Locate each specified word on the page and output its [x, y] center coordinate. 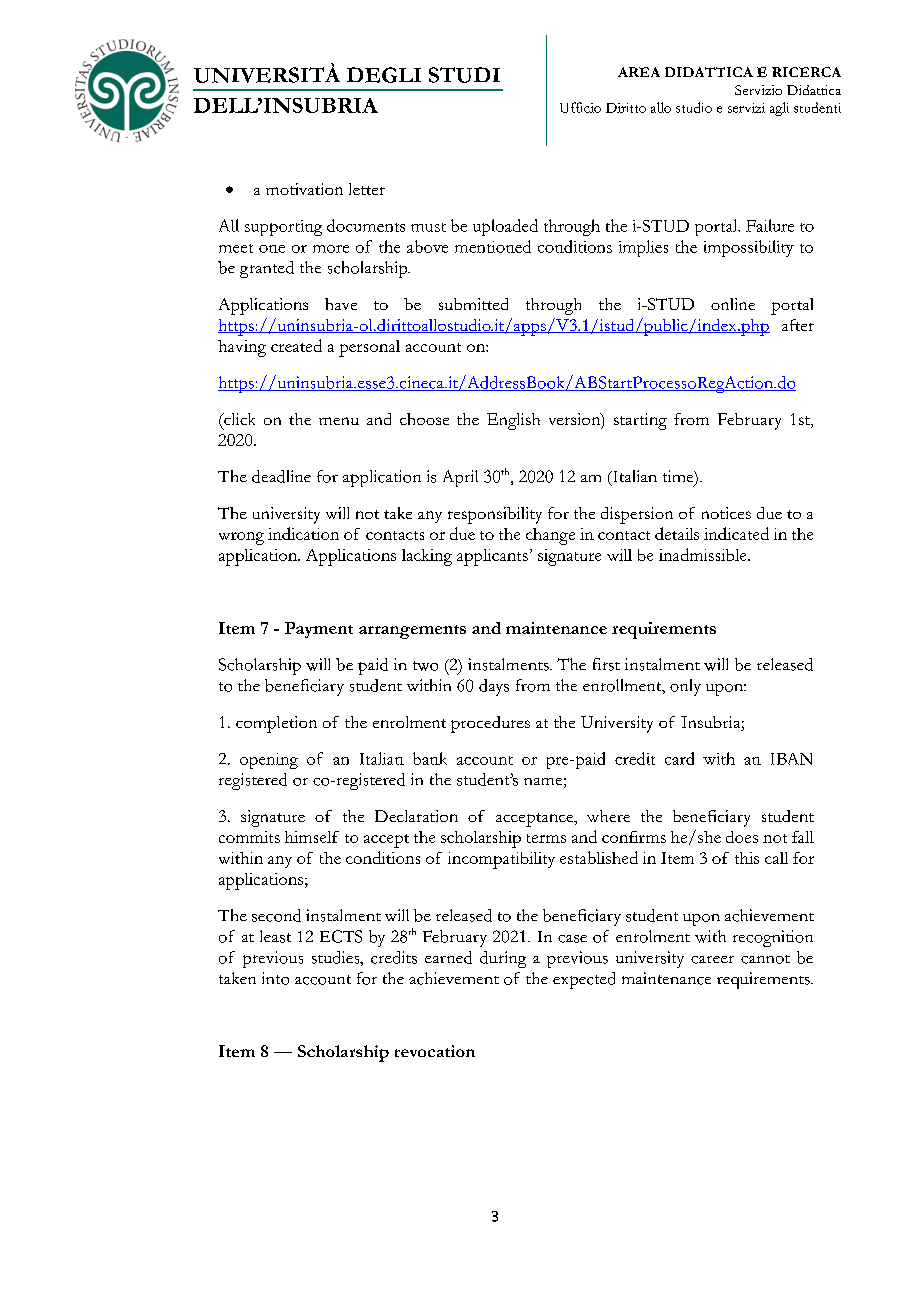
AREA [639, 72]
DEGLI [384, 75]
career [712, 960]
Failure [770, 225]
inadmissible [704, 554]
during [503, 959]
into [275, 978]
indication [303, 533]
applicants [492, 557]
